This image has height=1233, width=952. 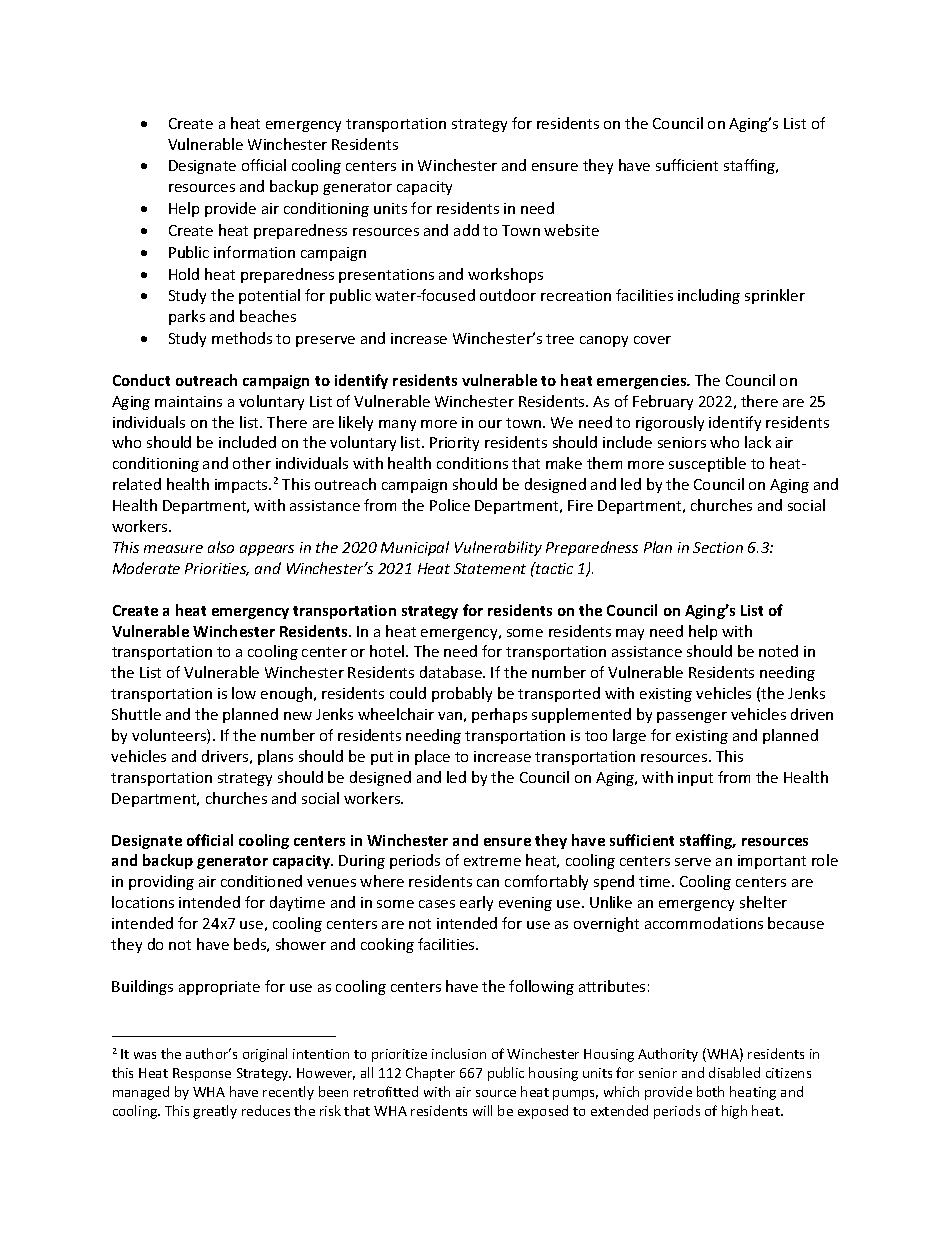 What do you see at coordinates (775, 296) in the image?
I see `sprinkler` at bounding box center [775, 296].
